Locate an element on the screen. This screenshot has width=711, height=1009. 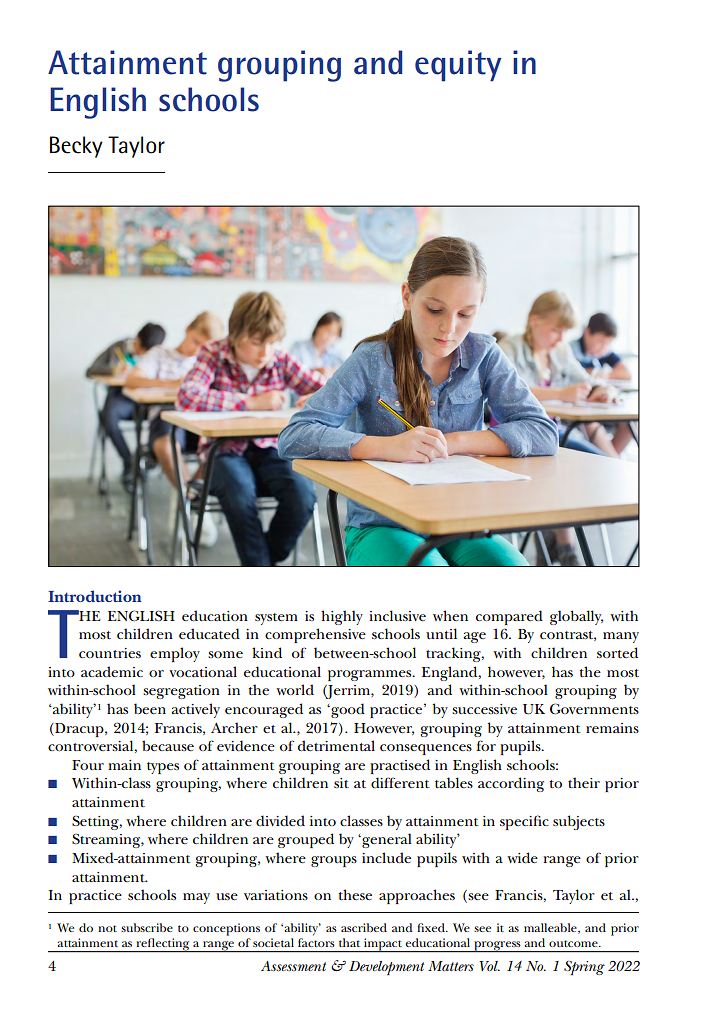
educated is located at coordinates (209, 633).
